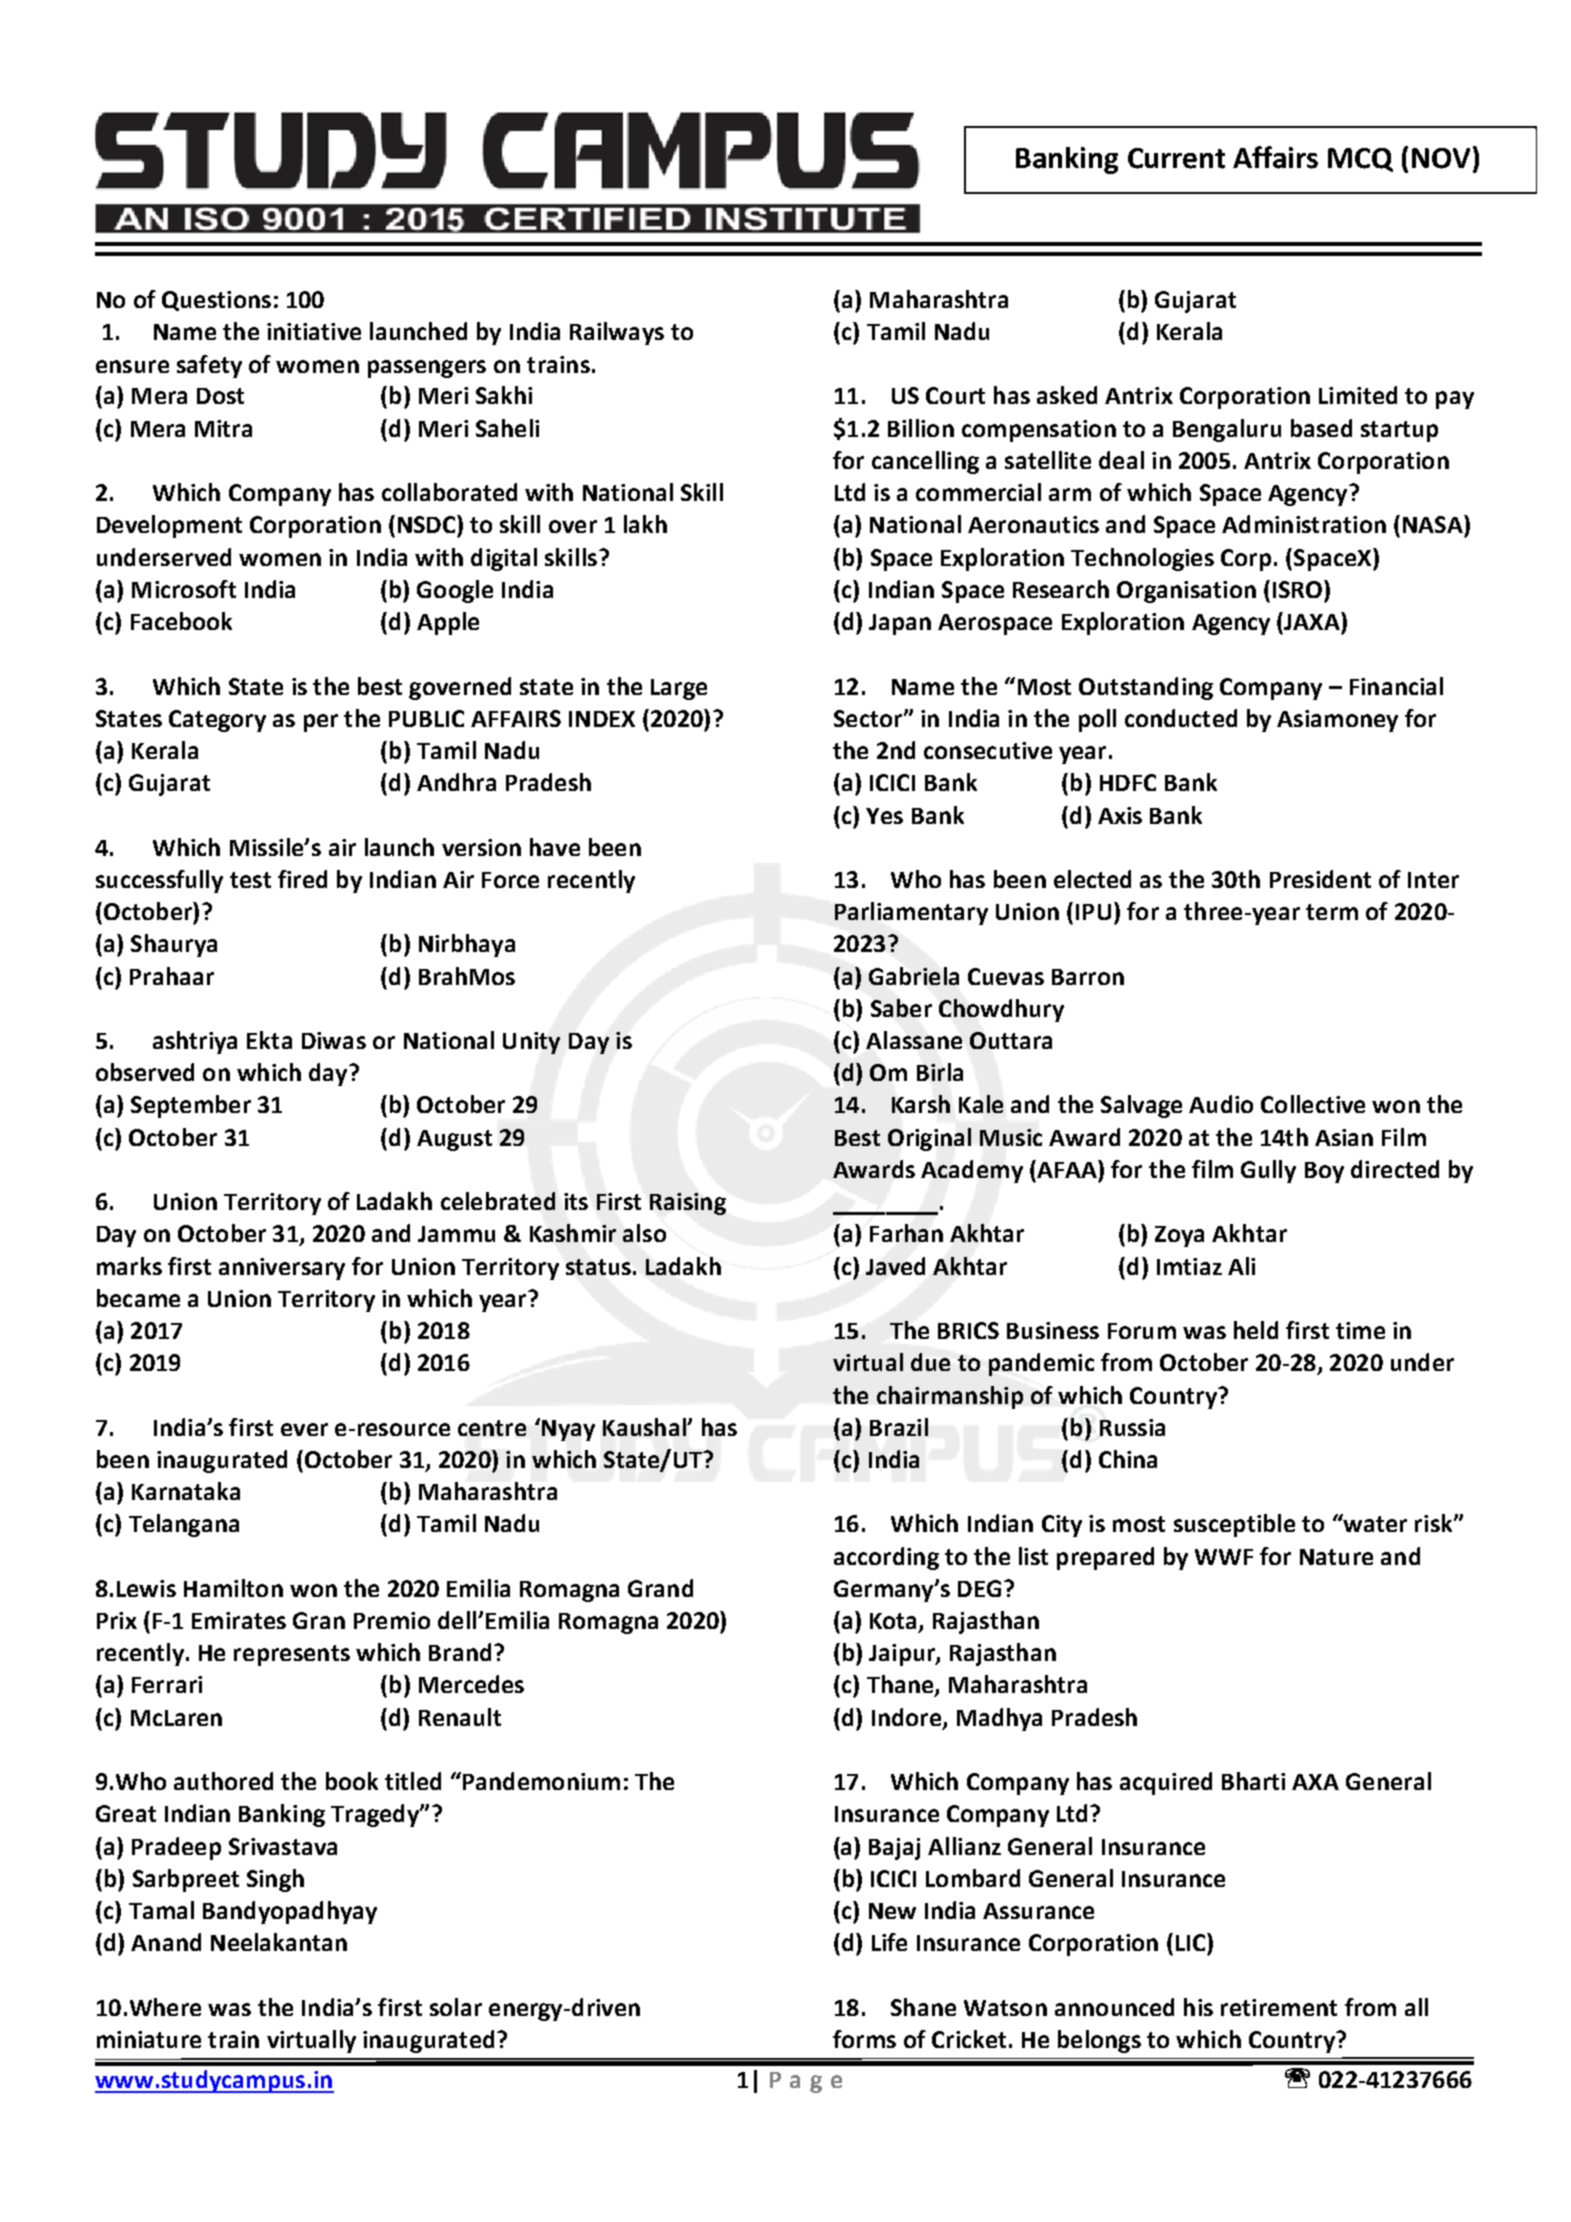 The width and height of the screenshot is (1571, 2222). What do you see at coordinates (233, 1588) in the screenshot?
I see `Hamilton` at bounding box center [233, 1588].
